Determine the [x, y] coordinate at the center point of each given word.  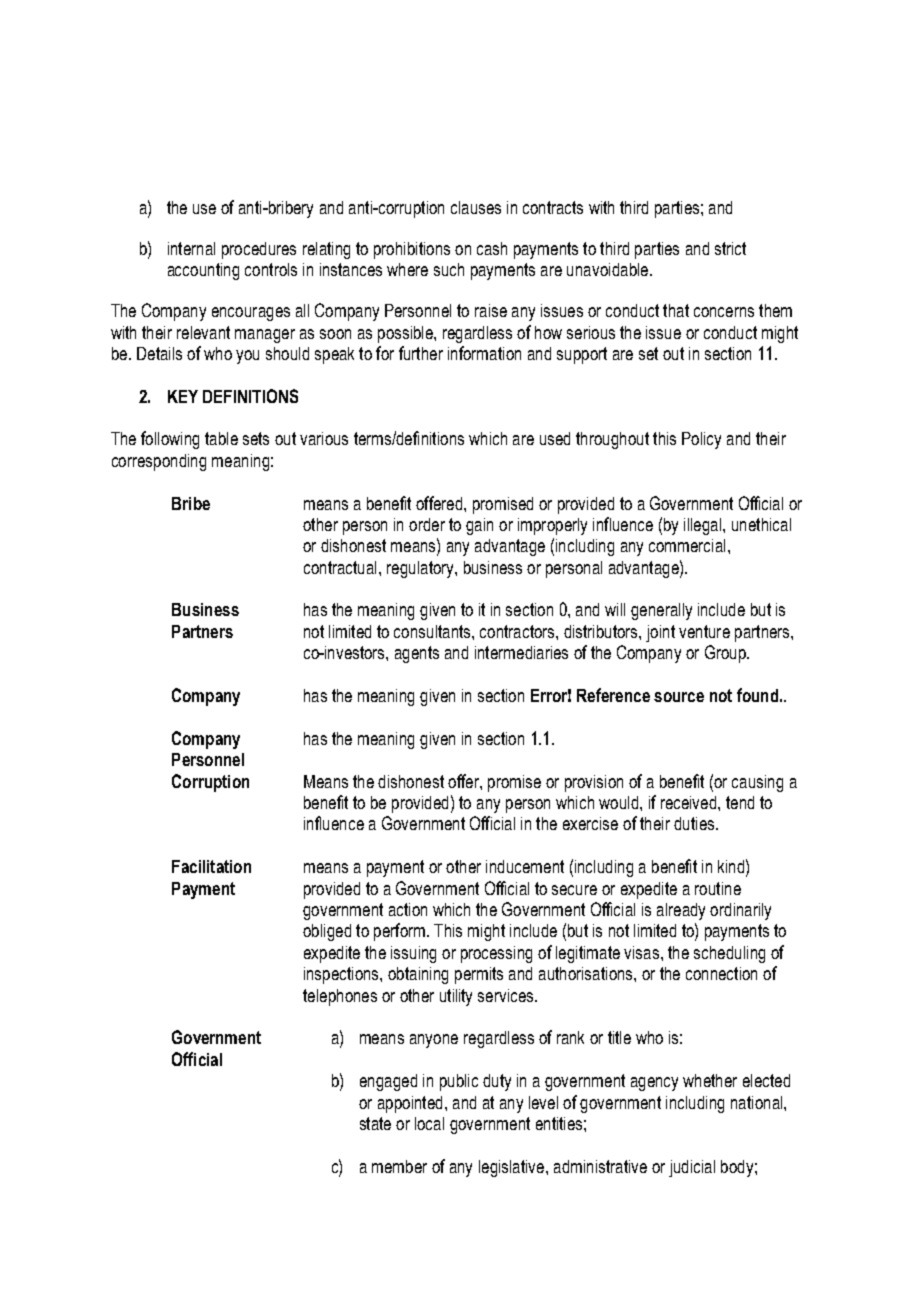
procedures [259, 250]
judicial [692, 1168]
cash [492, 248]
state [375, 1123]
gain [479, 526]
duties [695, 823]
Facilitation [211, 866]
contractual [340, 567]
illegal [704, 526]
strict [730, 248]
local [429, 1123]
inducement [525, 866]
